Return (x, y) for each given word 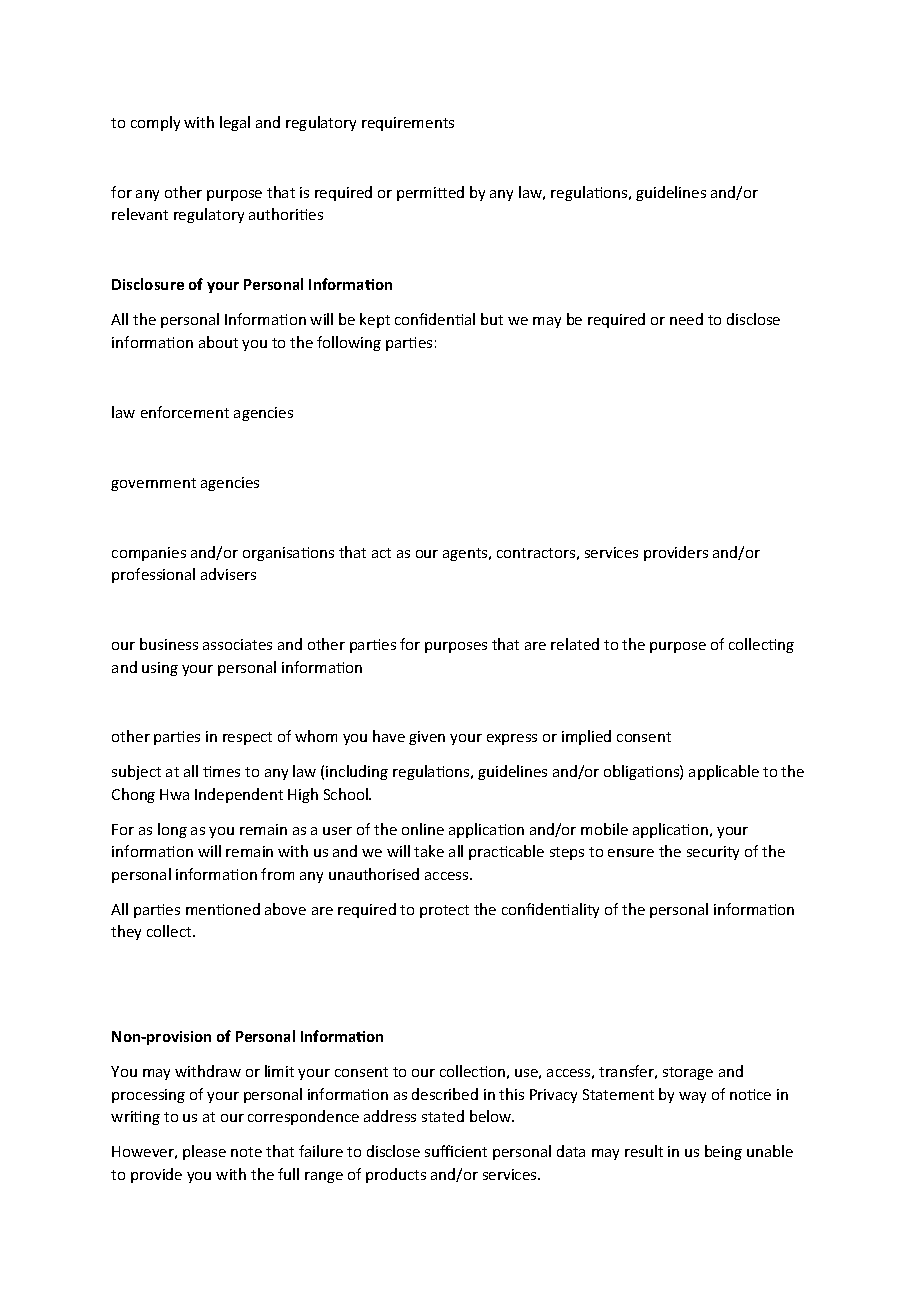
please (204, 1152)
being (723, 1152)
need (686, 319)
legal (235, 123)
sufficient (456, 1151)
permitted (430, 193)
